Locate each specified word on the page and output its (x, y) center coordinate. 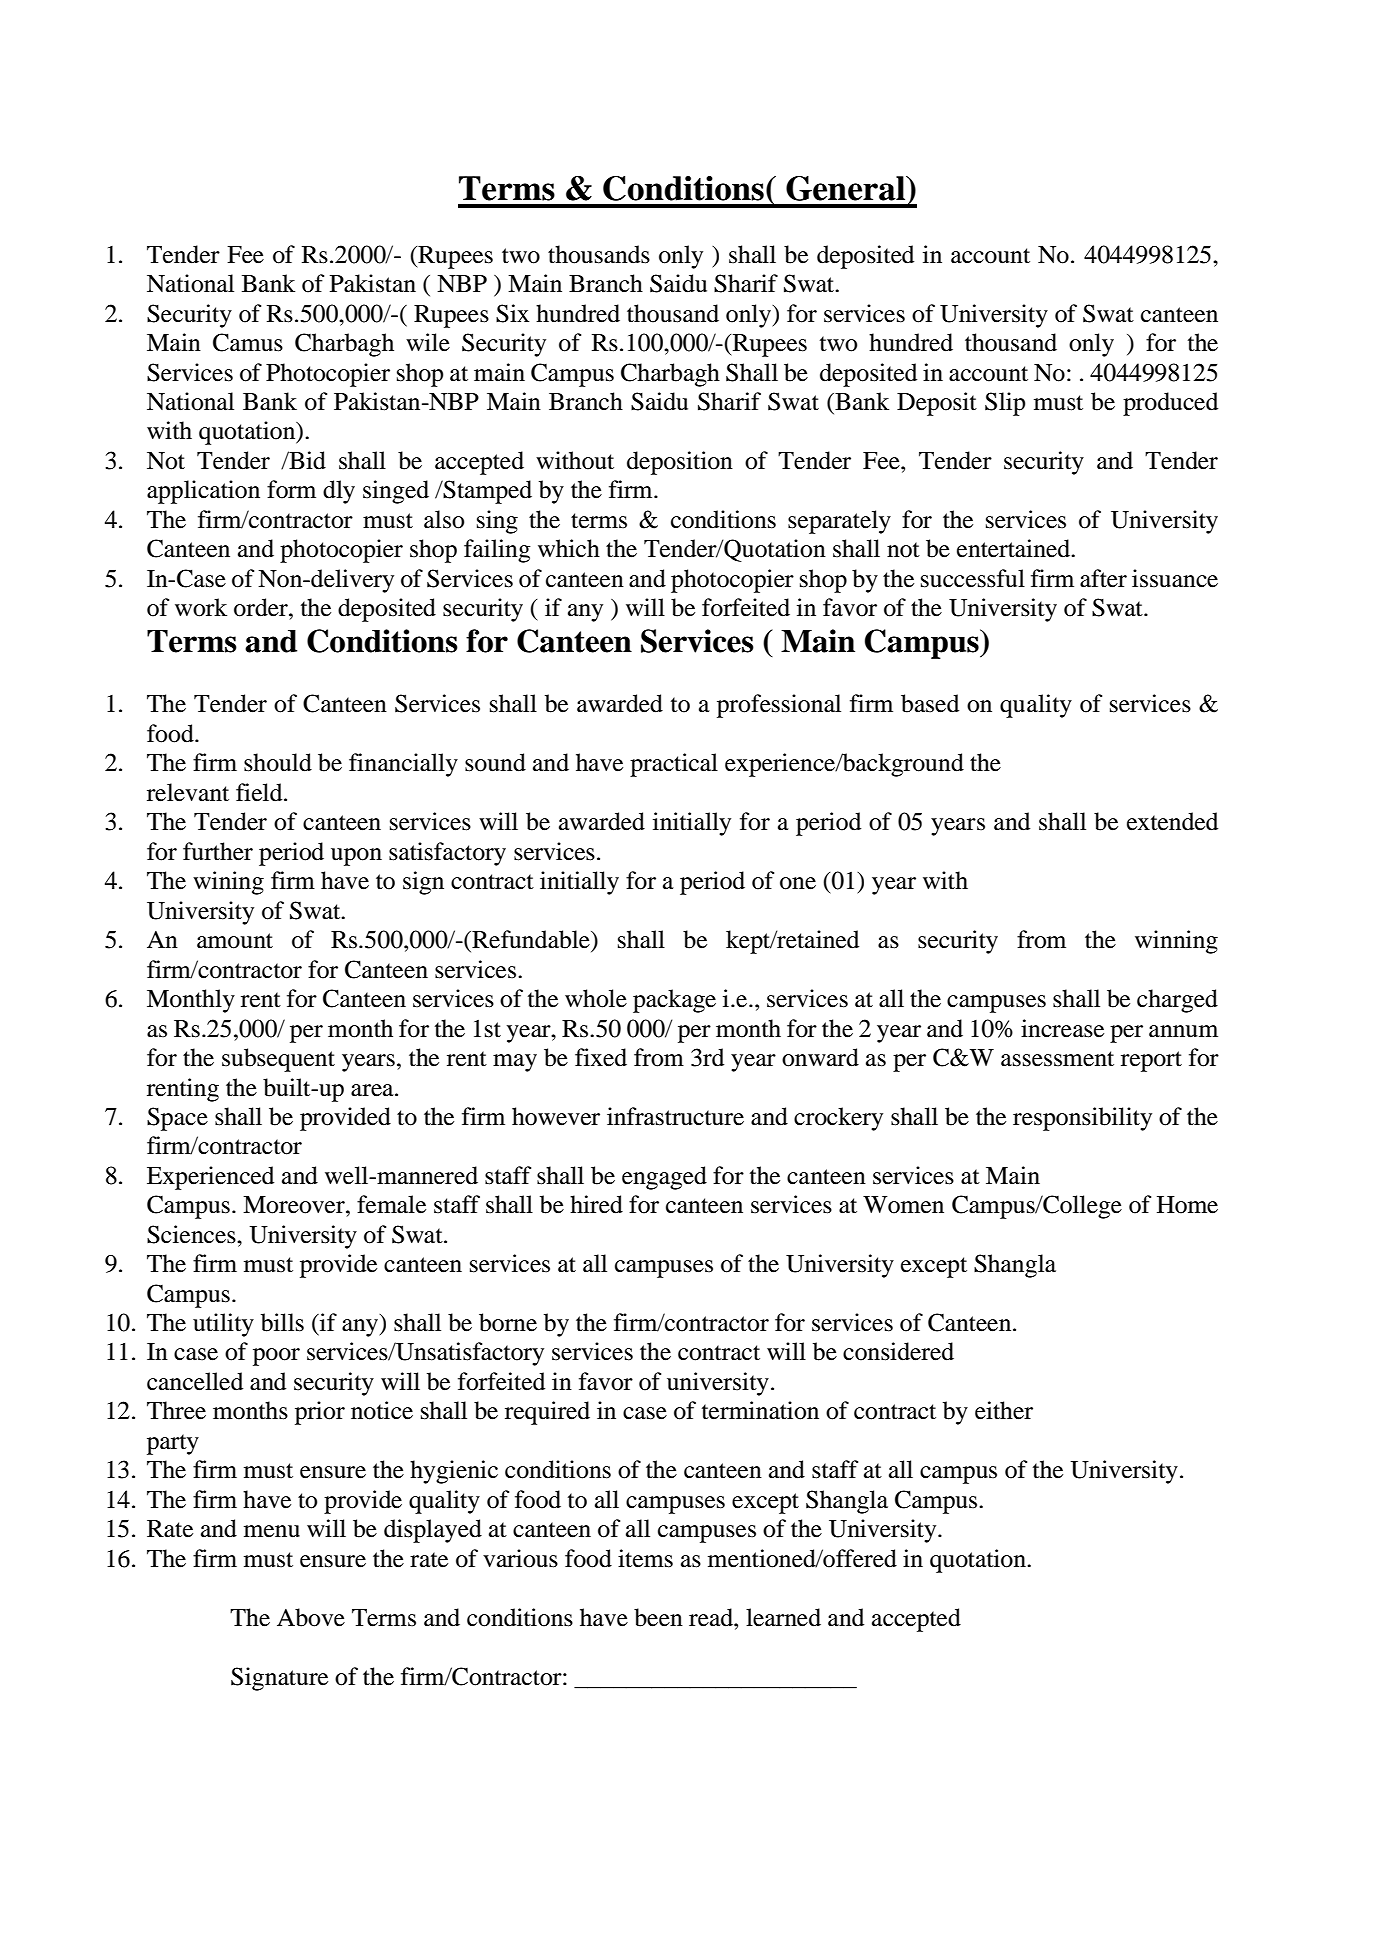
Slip (1005, 404)
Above (311, 1617)
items (645, 1558)
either (1004, 1410)
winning (1176, 942)
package (674, 1001)
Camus (248, 342)
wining (228, 883)
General (846, 188)
